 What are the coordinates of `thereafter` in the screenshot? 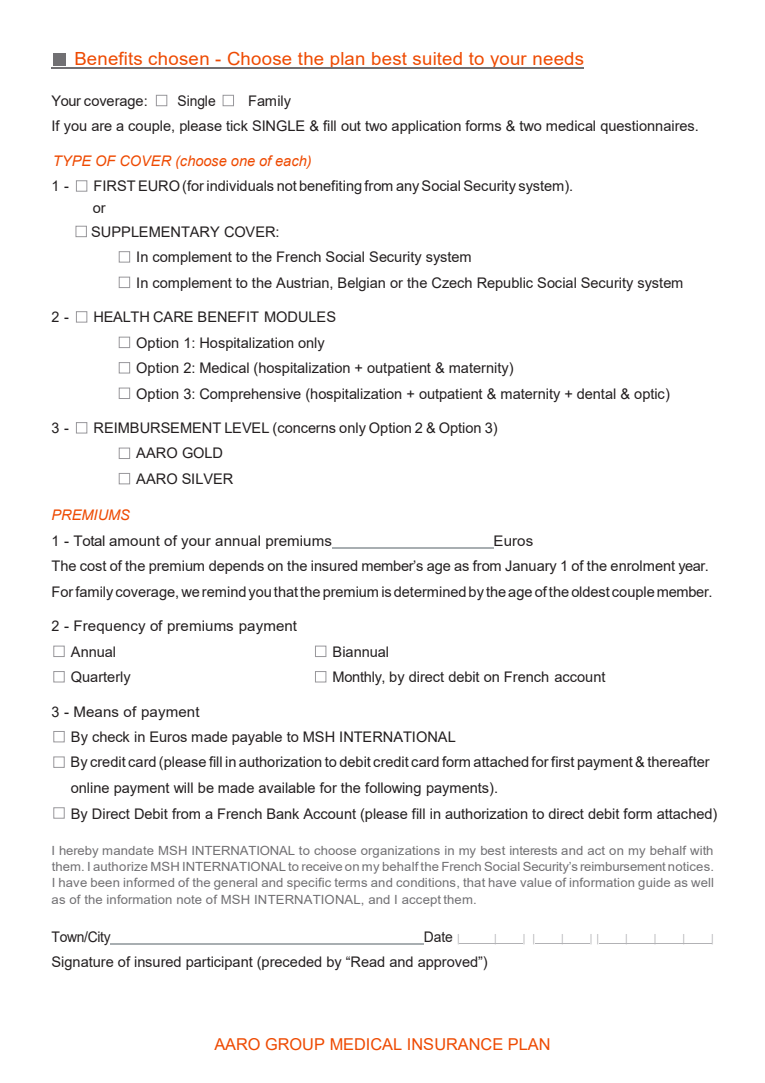 It's located at (678, 761).
